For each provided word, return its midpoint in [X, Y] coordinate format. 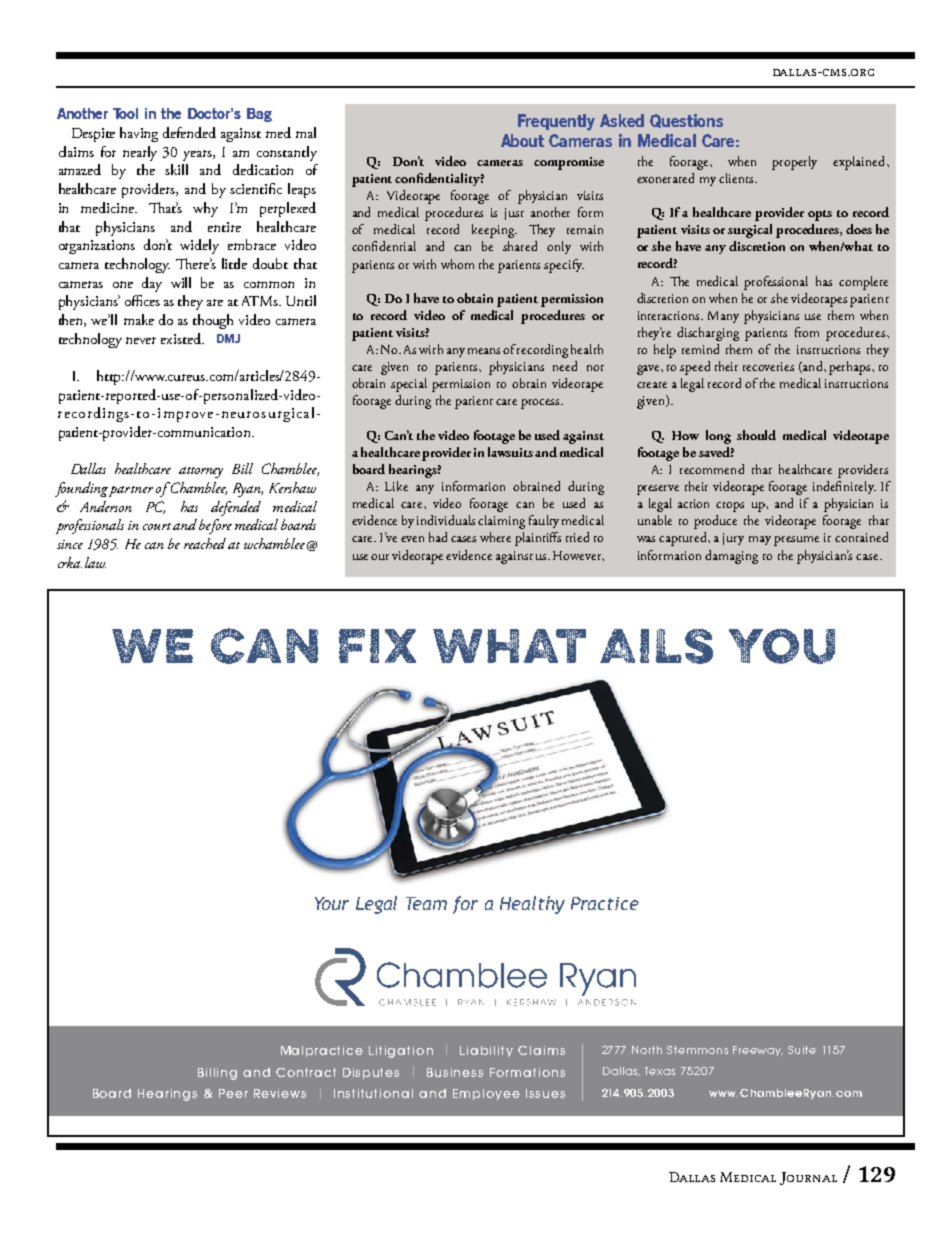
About [522, 140]
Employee [486, 1094]
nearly [140, 153]
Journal [808, 1178]
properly [794, 163]
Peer [233, 1093]
